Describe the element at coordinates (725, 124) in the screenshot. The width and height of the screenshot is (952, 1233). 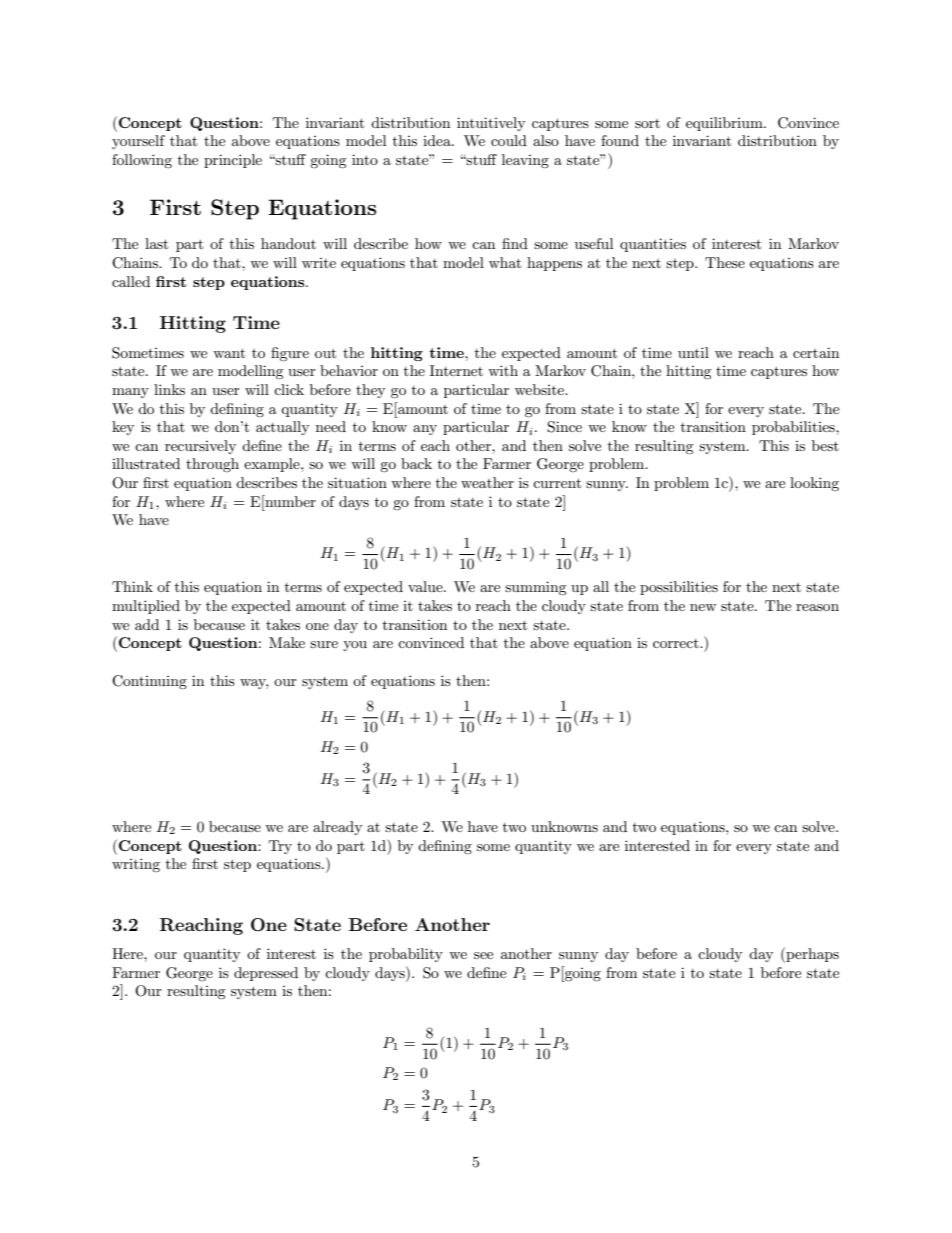
I see `equilibrium` at that location.
